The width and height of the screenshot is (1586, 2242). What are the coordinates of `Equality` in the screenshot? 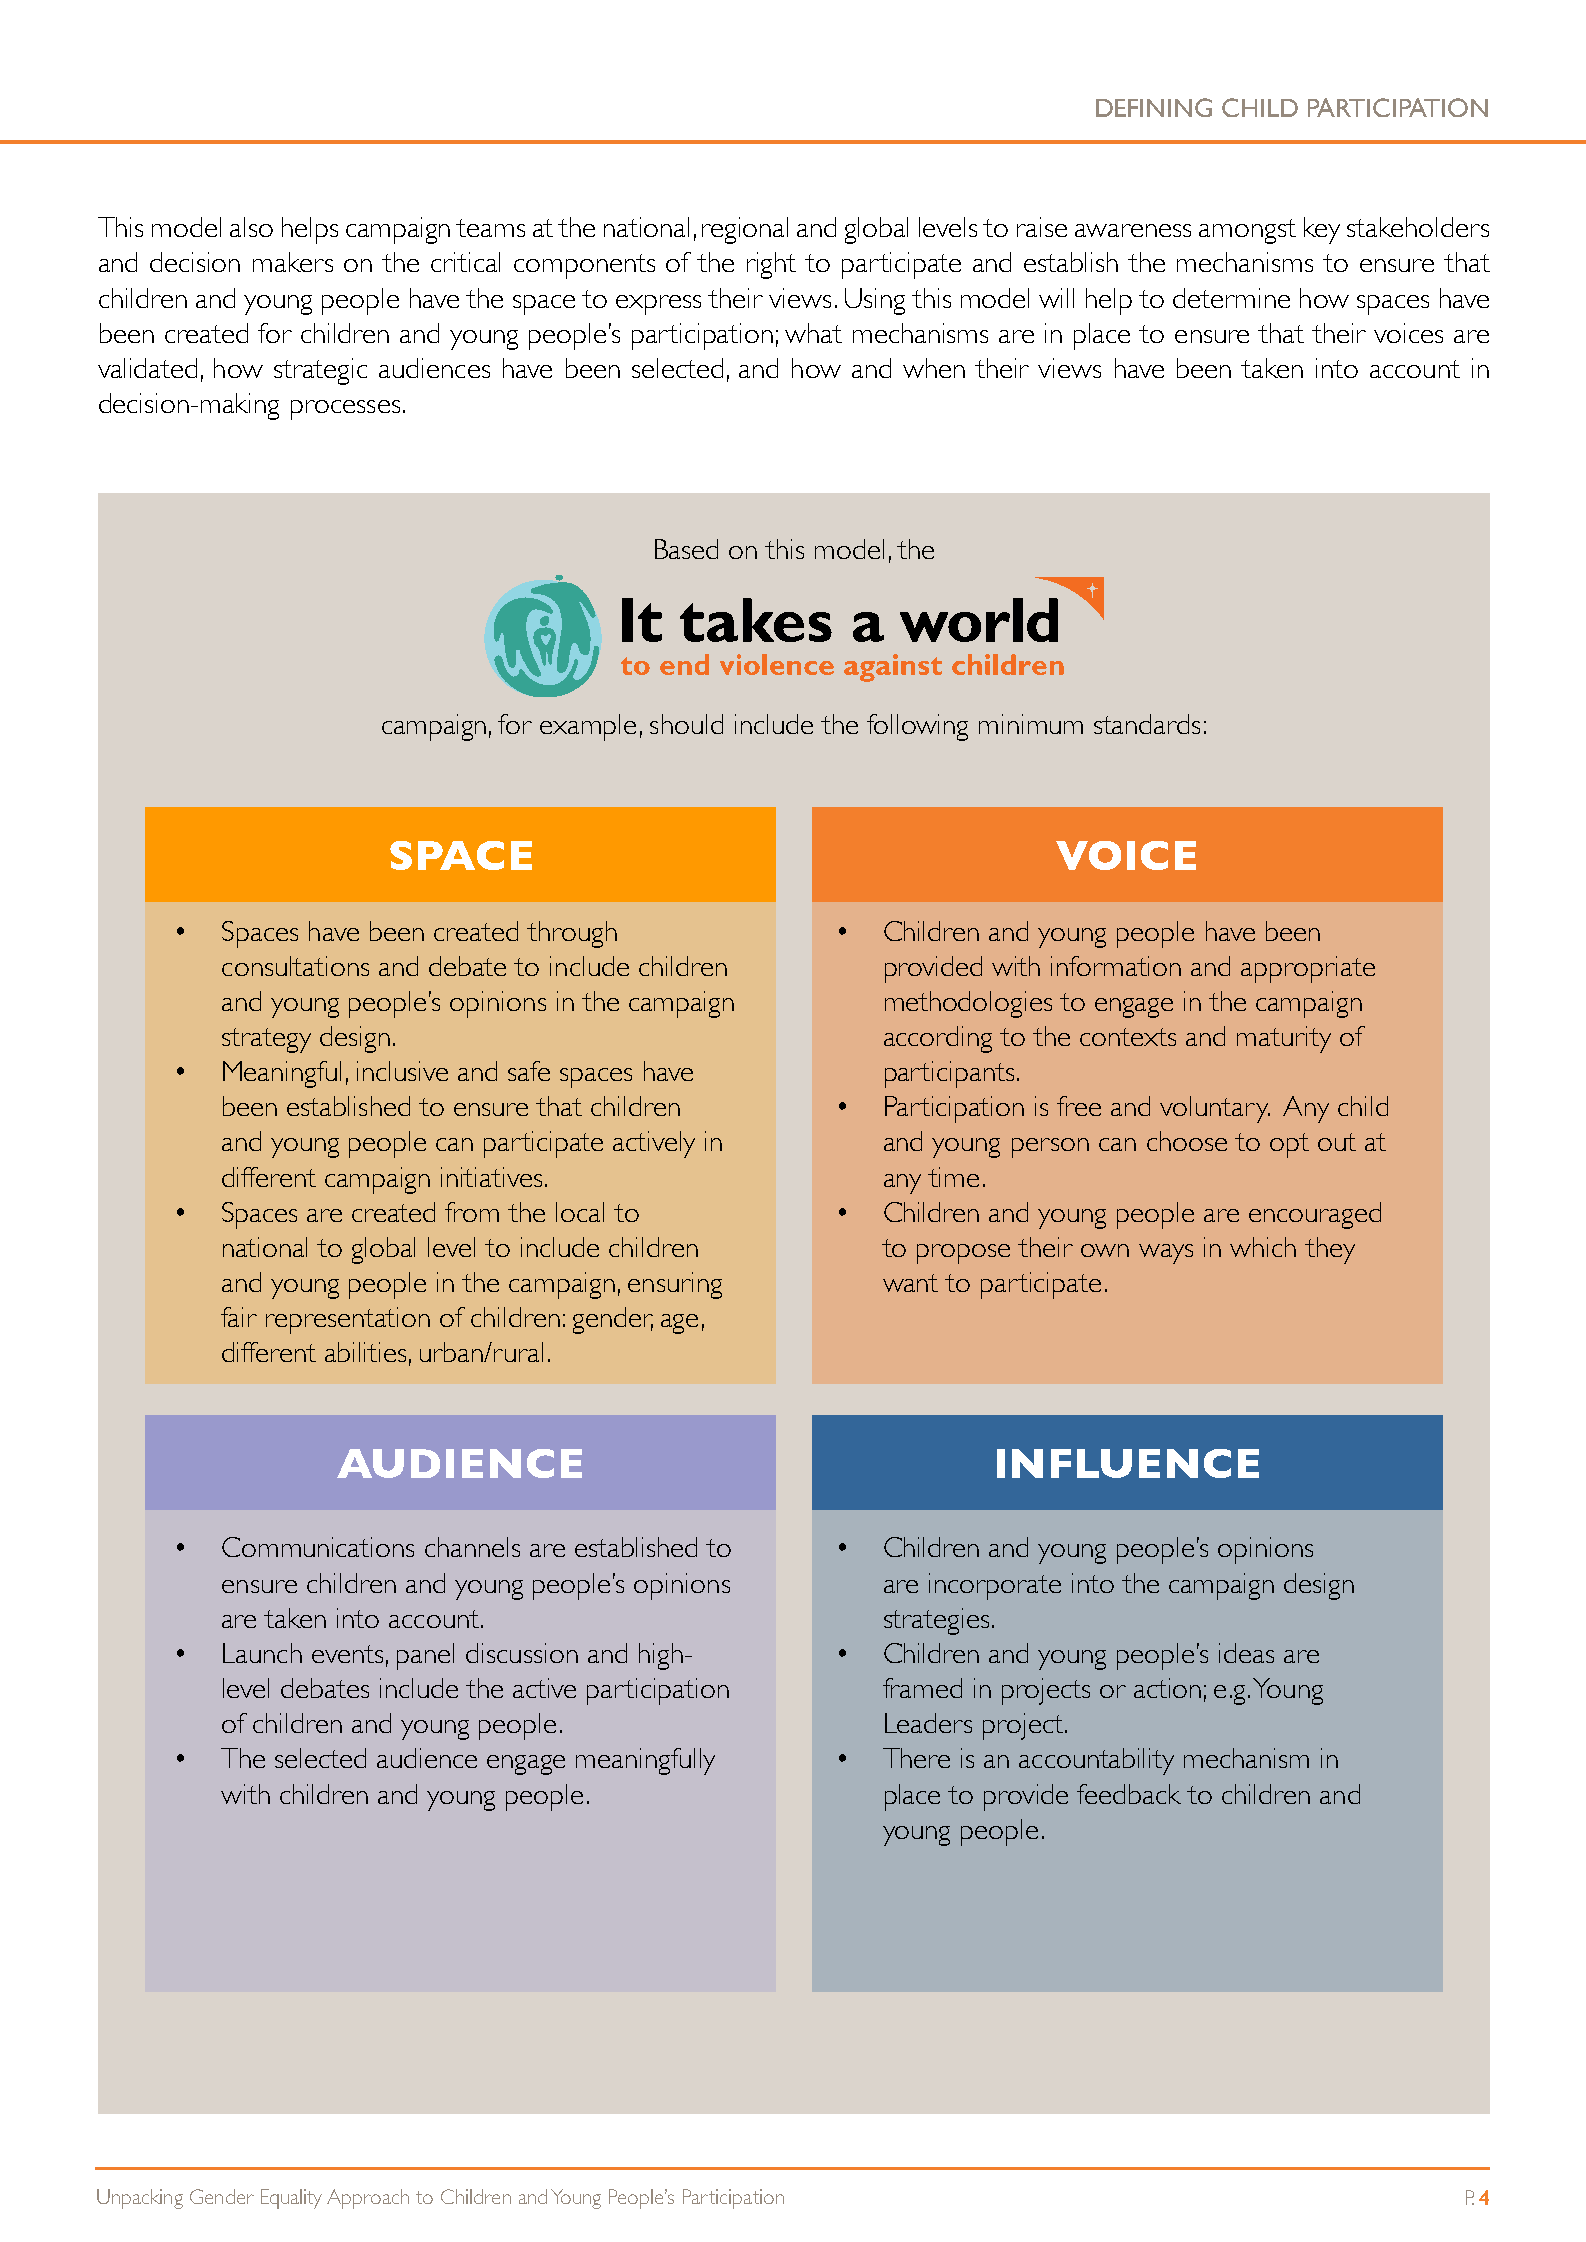 It's located at (291, 2199).
